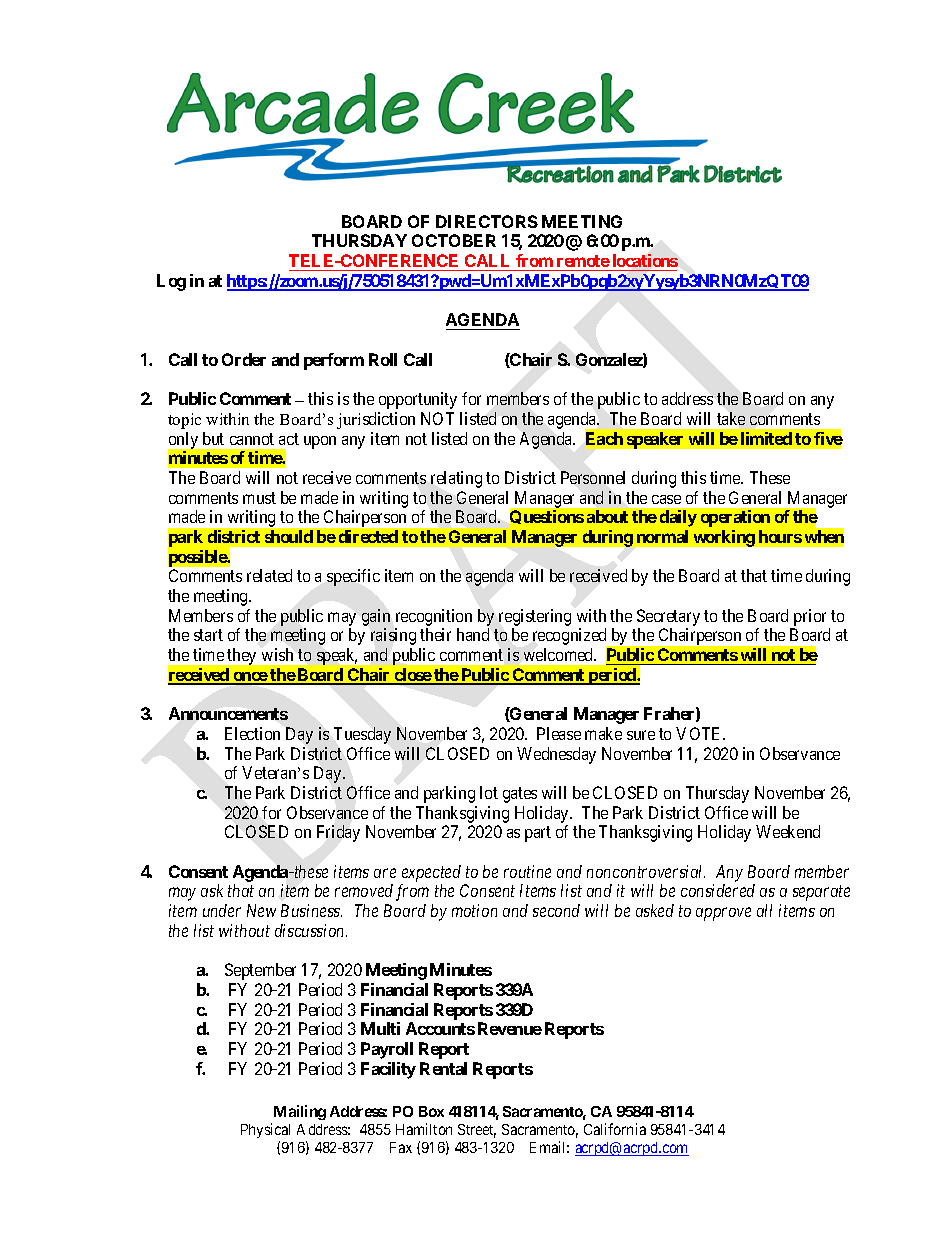 The height and width of the document is (1233, 952). Describe the element at coordinates (473, 634) in the document. I see `hand` at that location.
